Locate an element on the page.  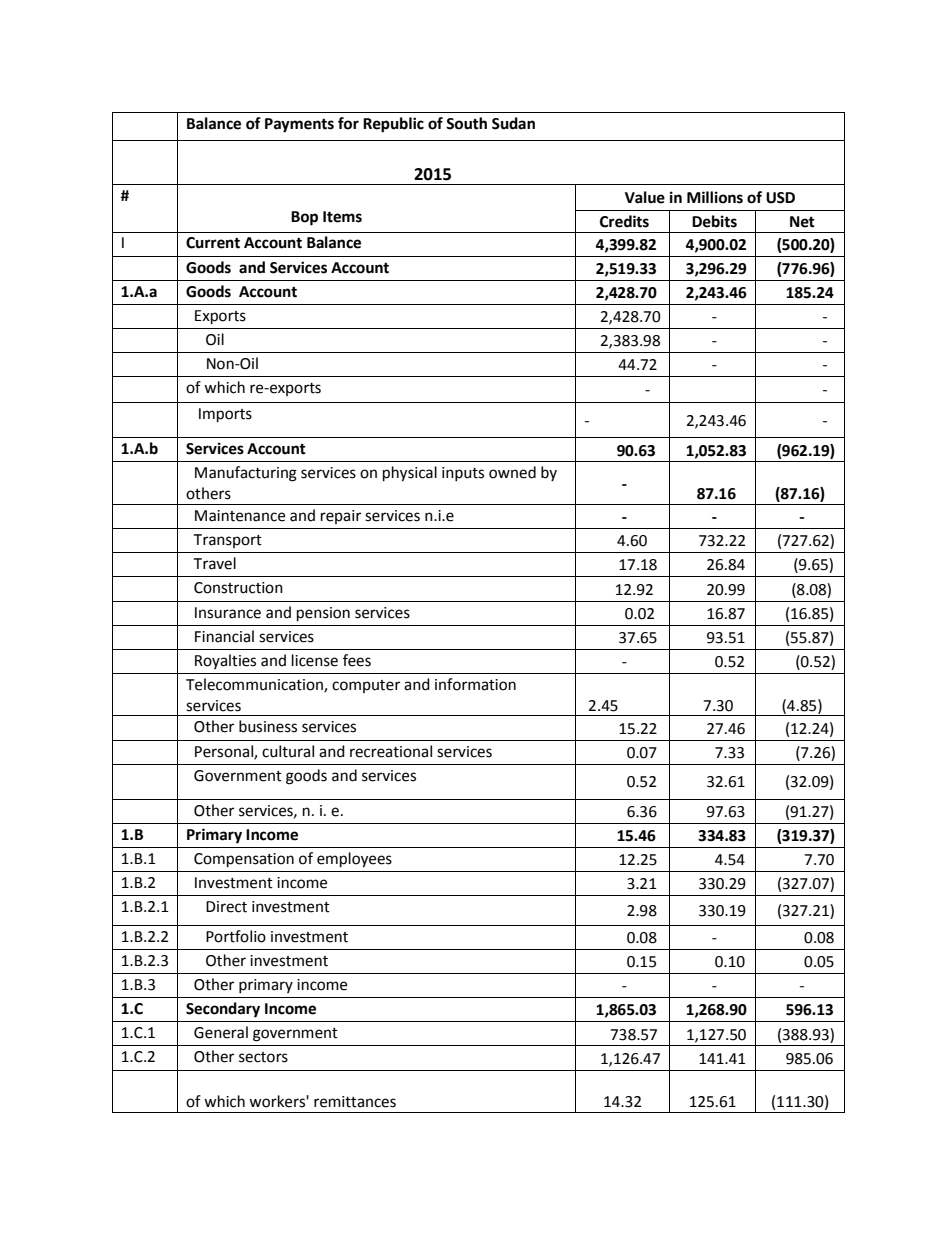
pension is located at coordinates (323, 614).
